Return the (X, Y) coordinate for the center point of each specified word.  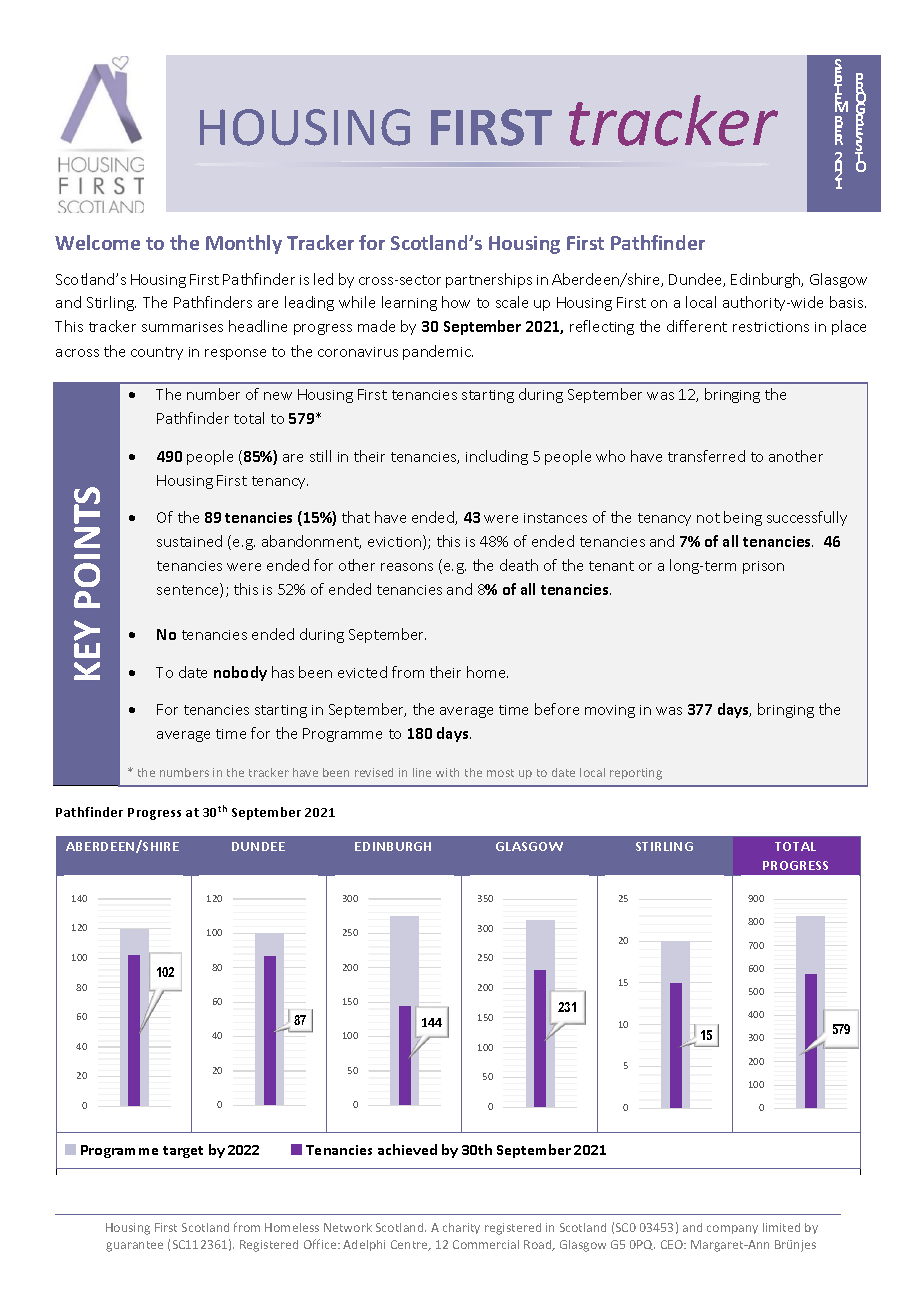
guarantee (134, 1246)
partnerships (489, 280)
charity (461, 1228)
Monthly (244, 244)
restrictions (771, 327)
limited (781, 1227)
